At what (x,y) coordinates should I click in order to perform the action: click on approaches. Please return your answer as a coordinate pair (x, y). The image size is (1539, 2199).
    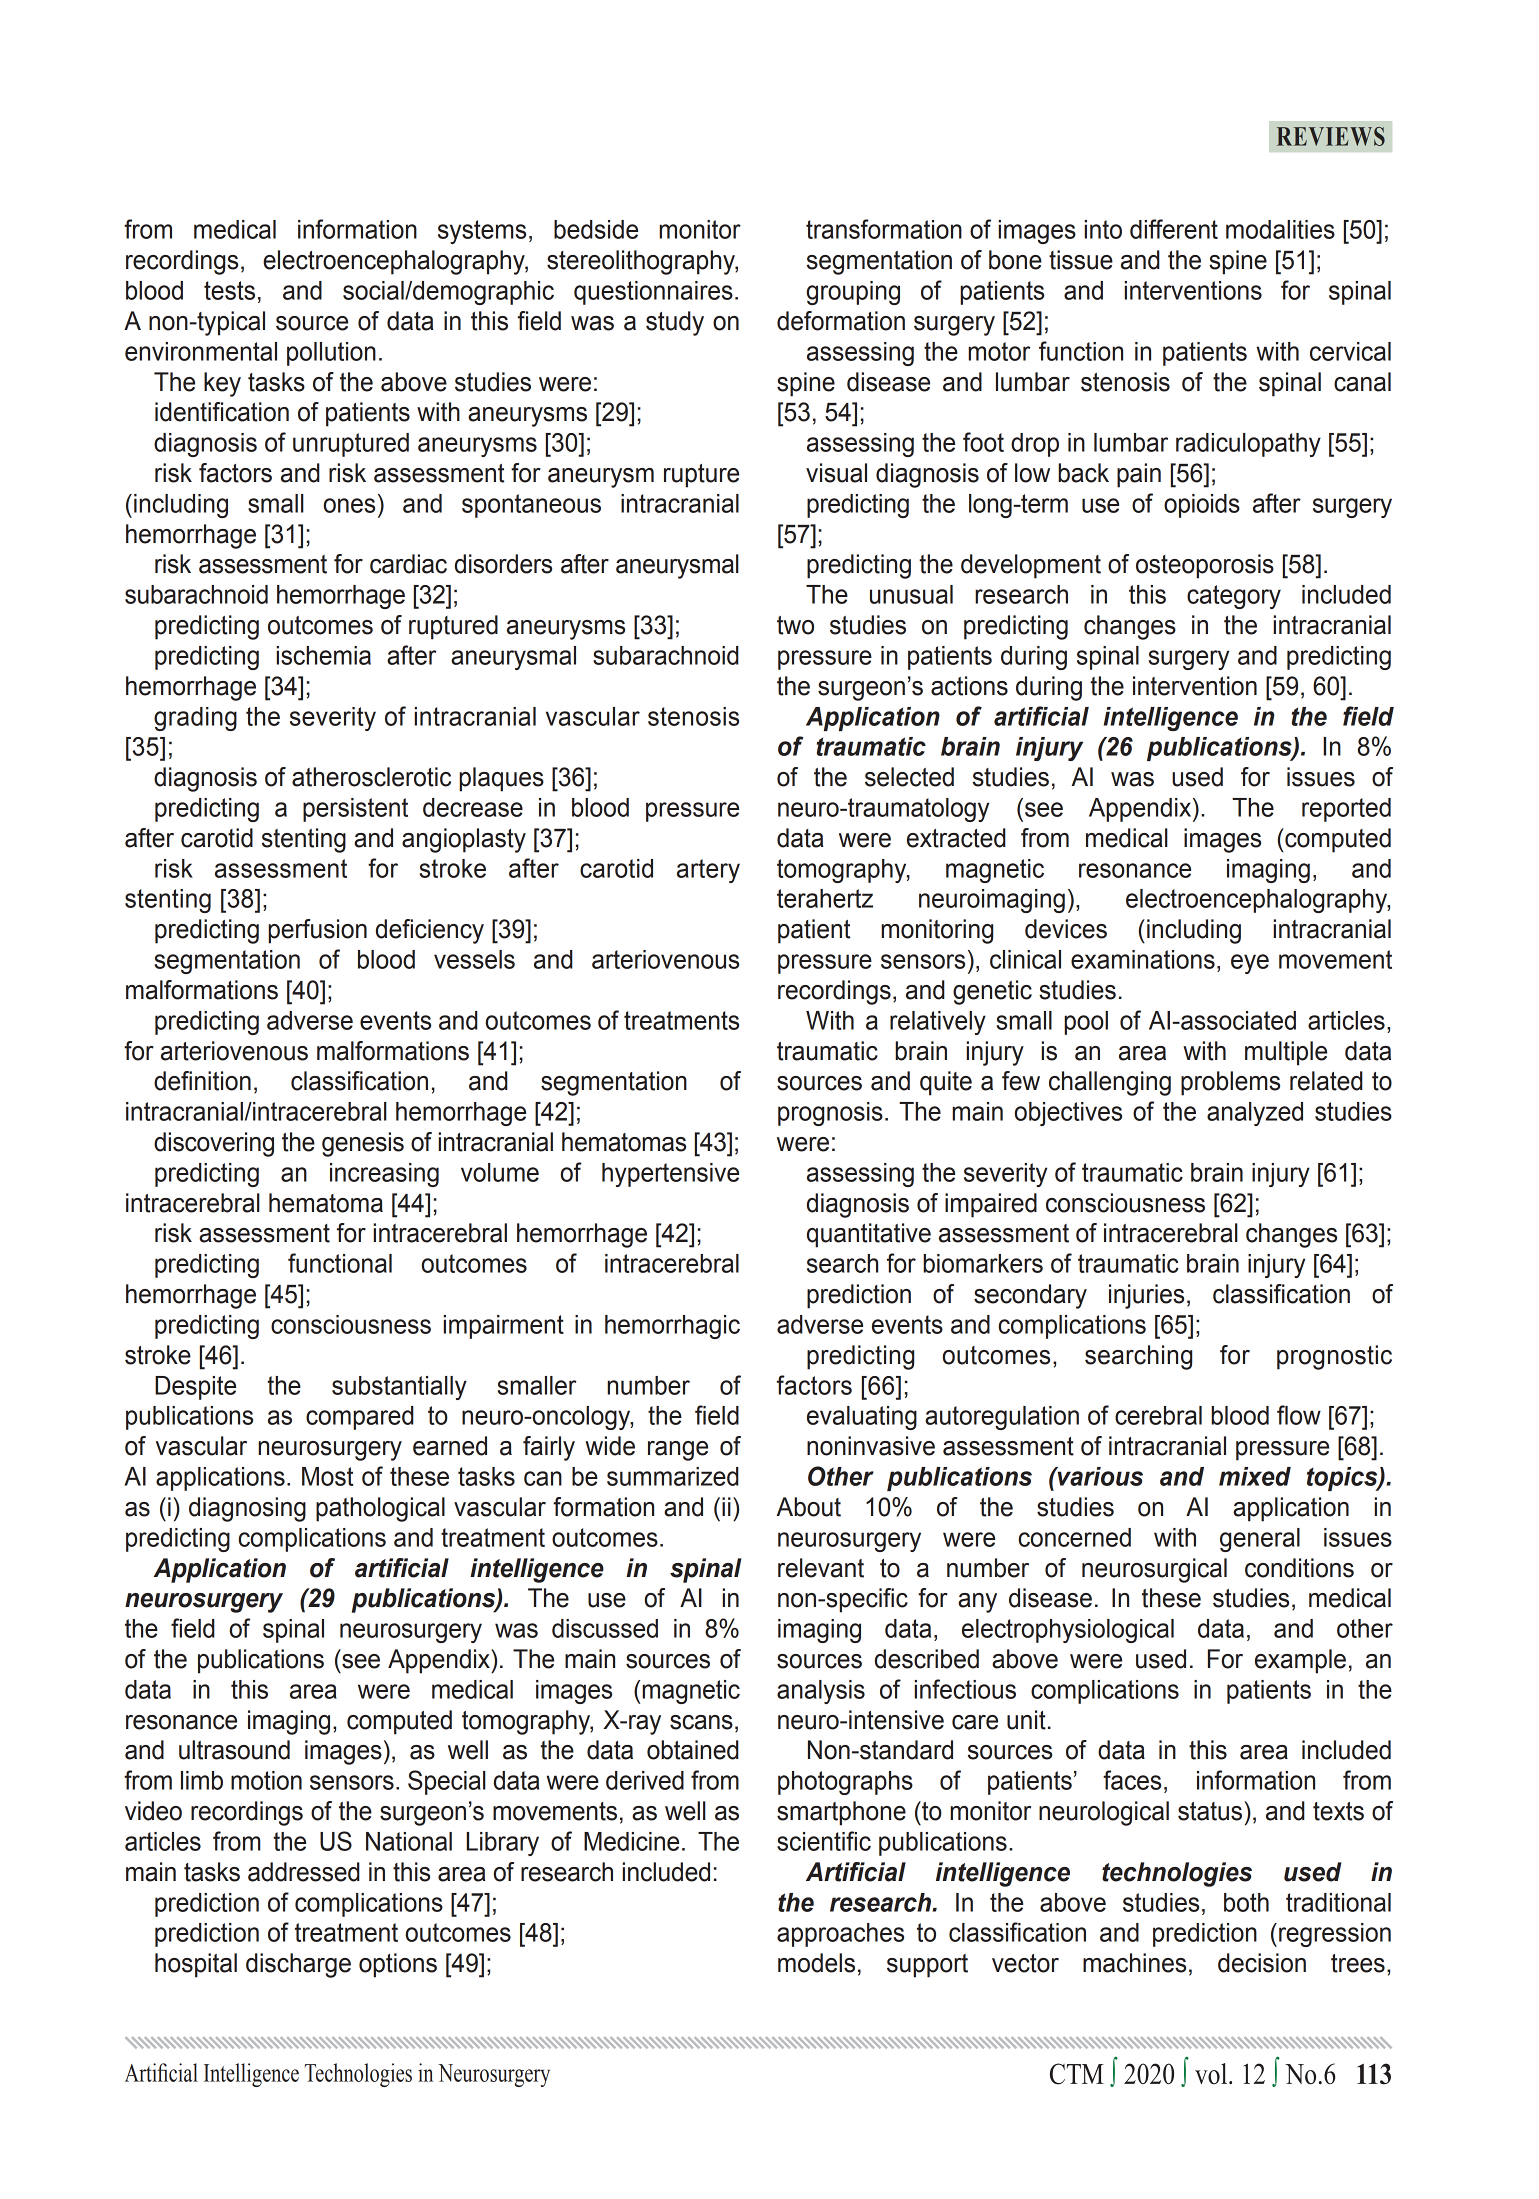
    Looking at the image, I should click on (840, 1935).
